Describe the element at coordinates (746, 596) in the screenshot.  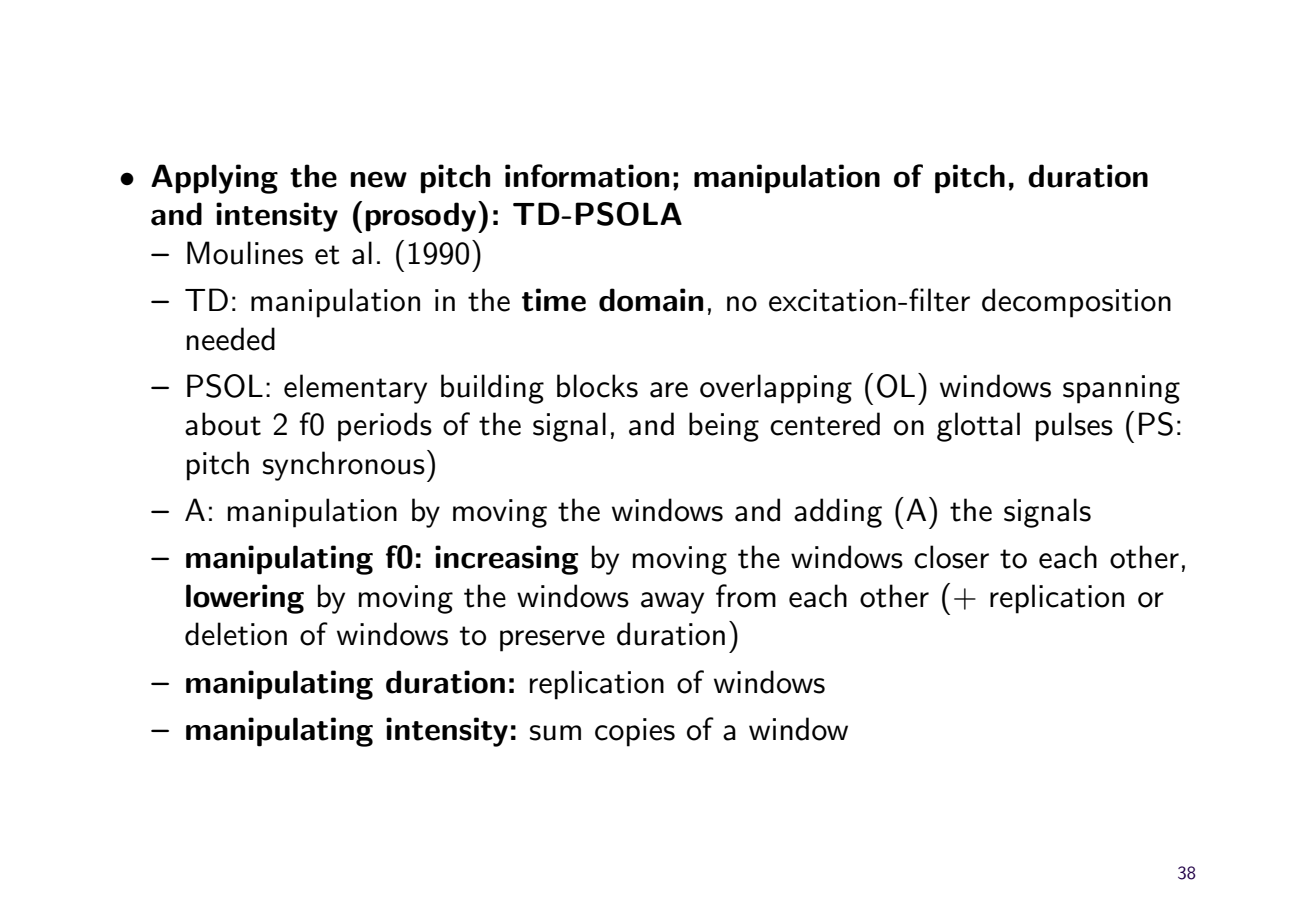
I see `from` at that location.
